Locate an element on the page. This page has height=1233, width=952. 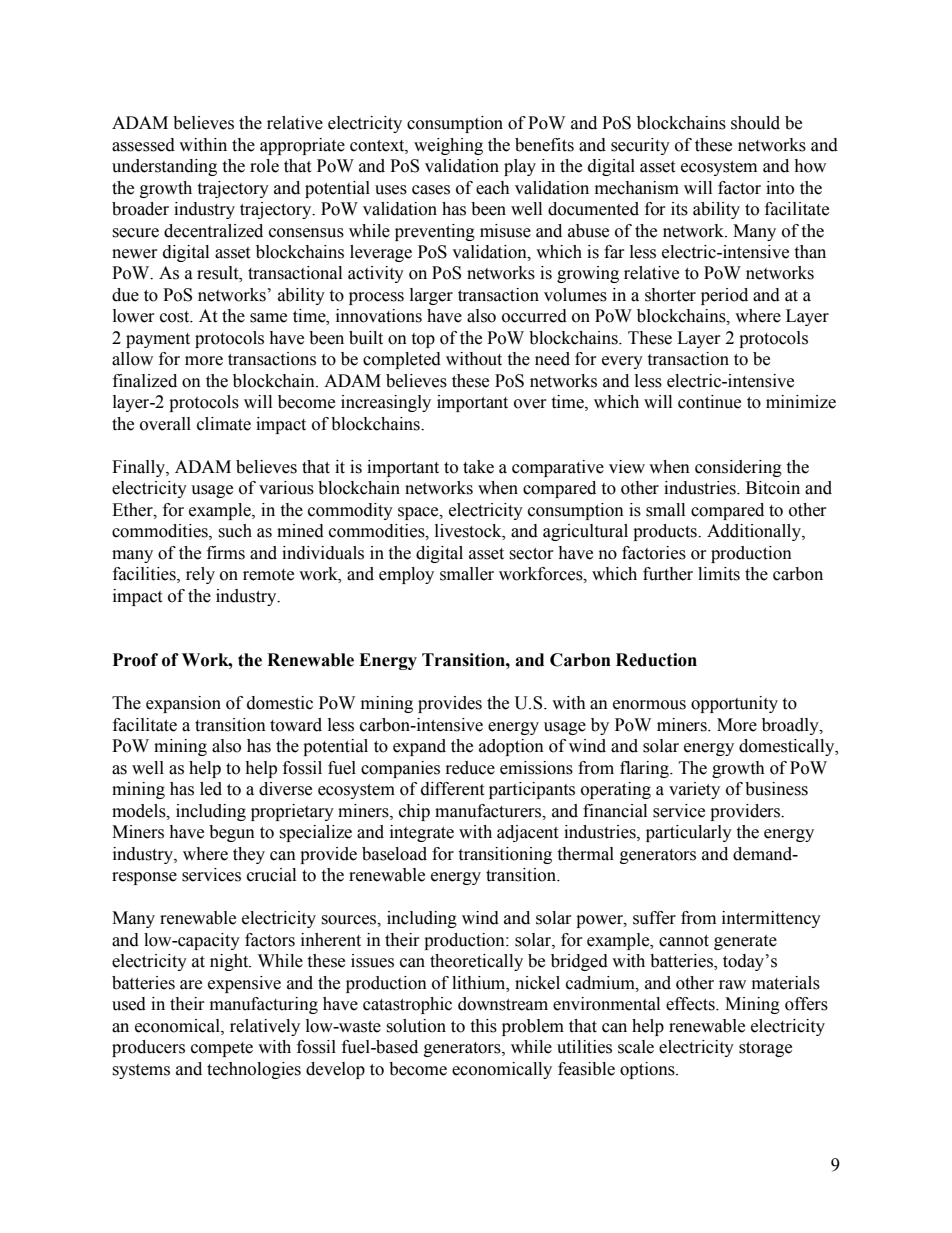
led is located at coordinates (211, 789).
